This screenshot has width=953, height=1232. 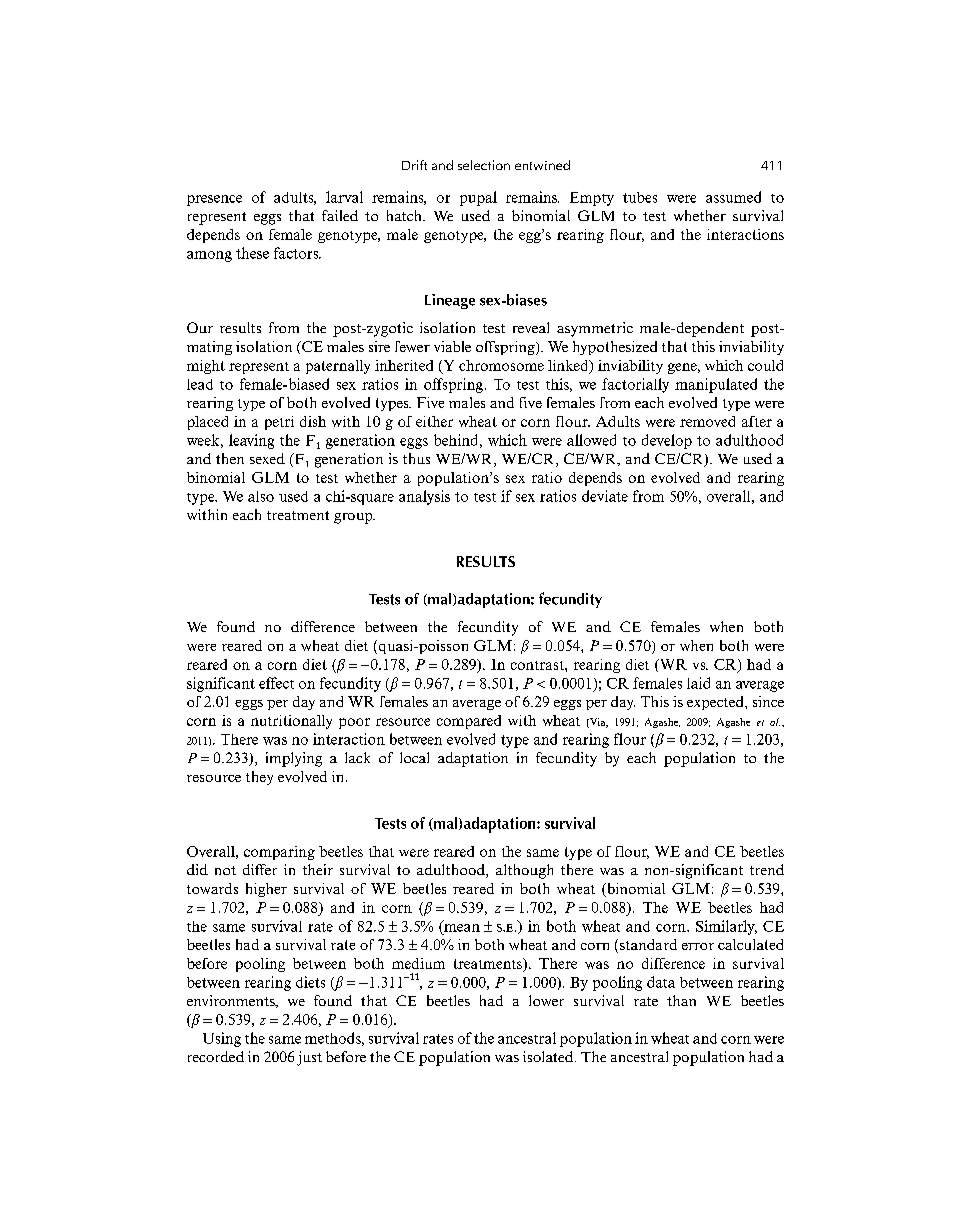 I want to click on effect, so click(x=276, y=683).
